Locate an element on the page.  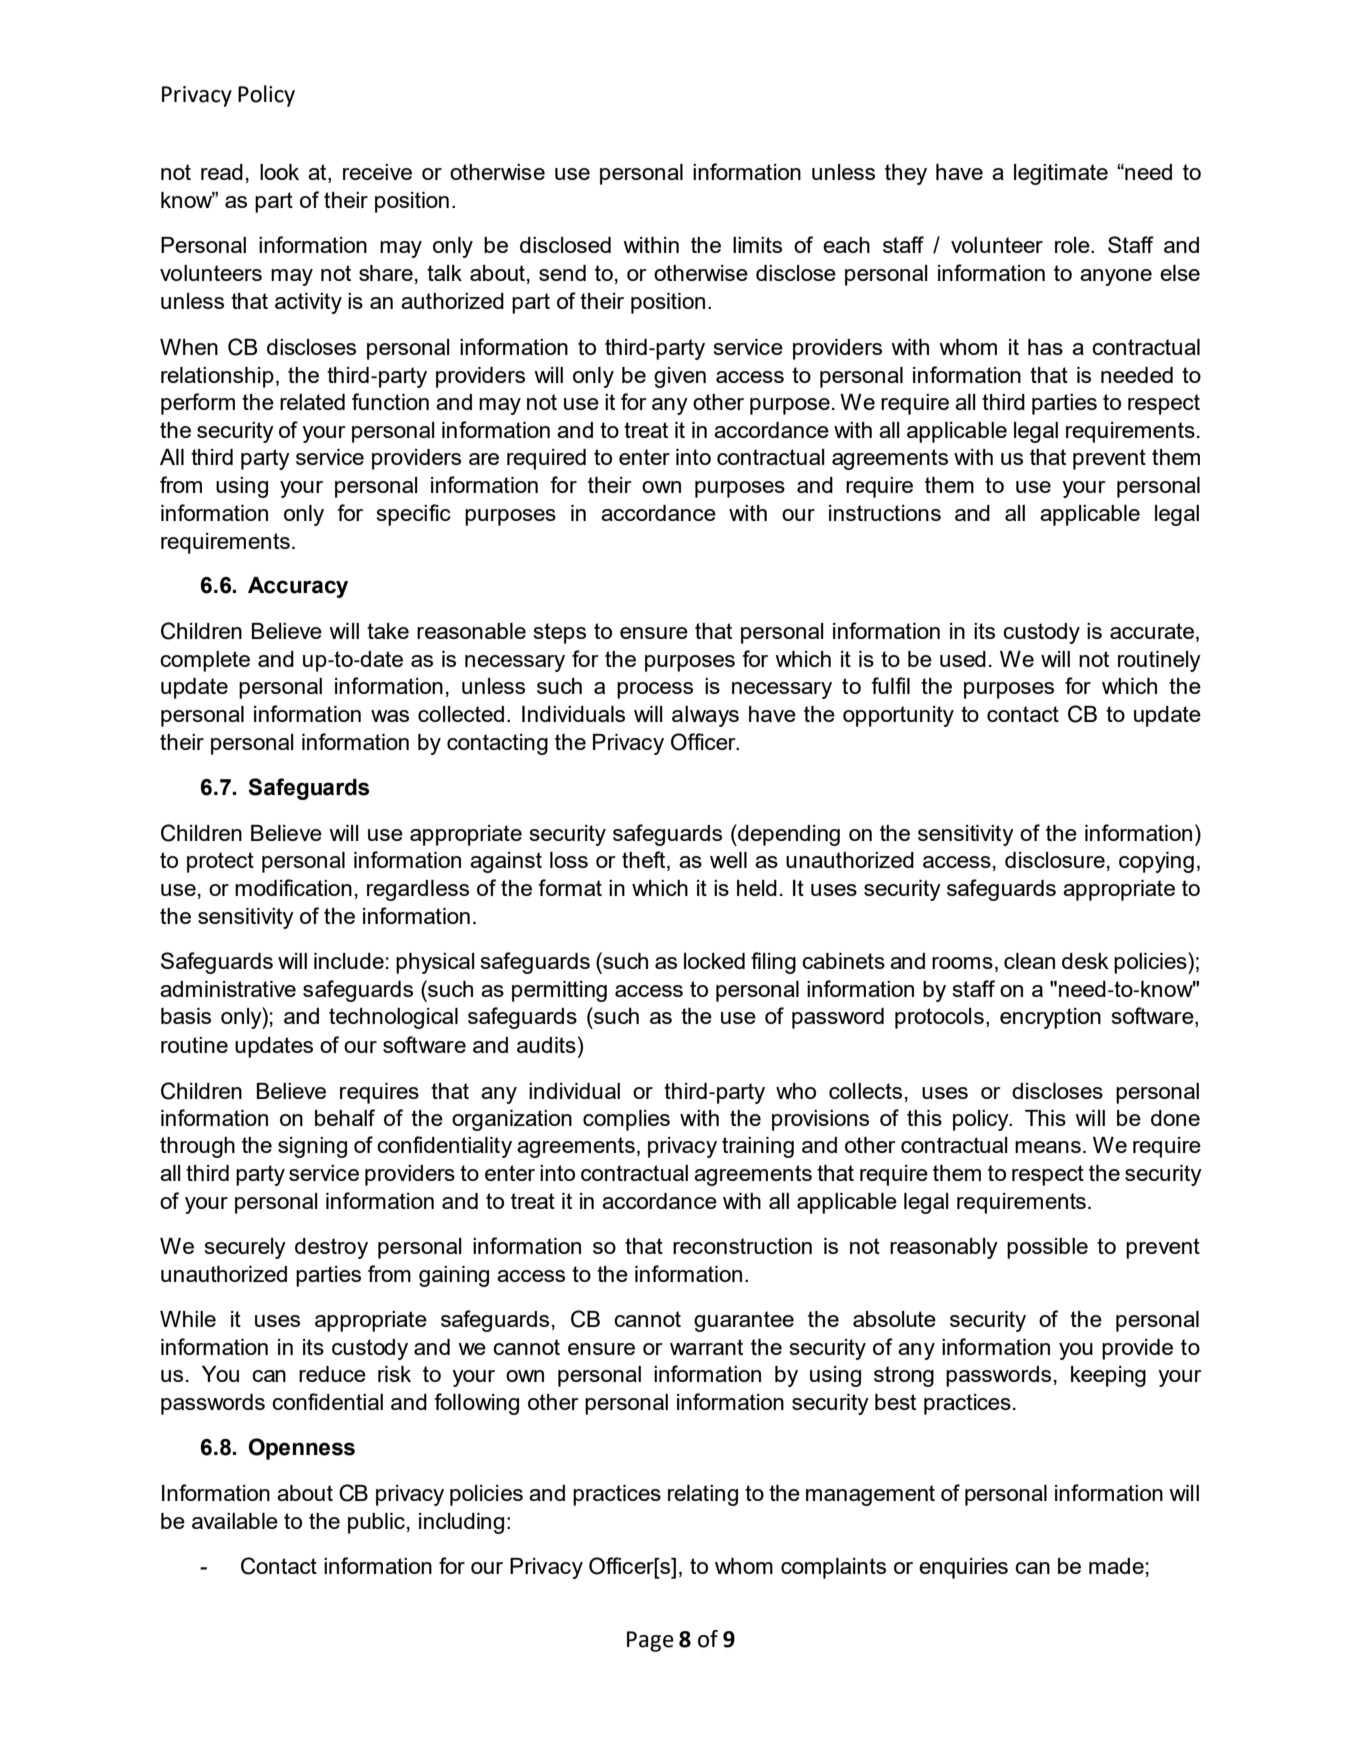
look is located at coordinates (279, 172).
